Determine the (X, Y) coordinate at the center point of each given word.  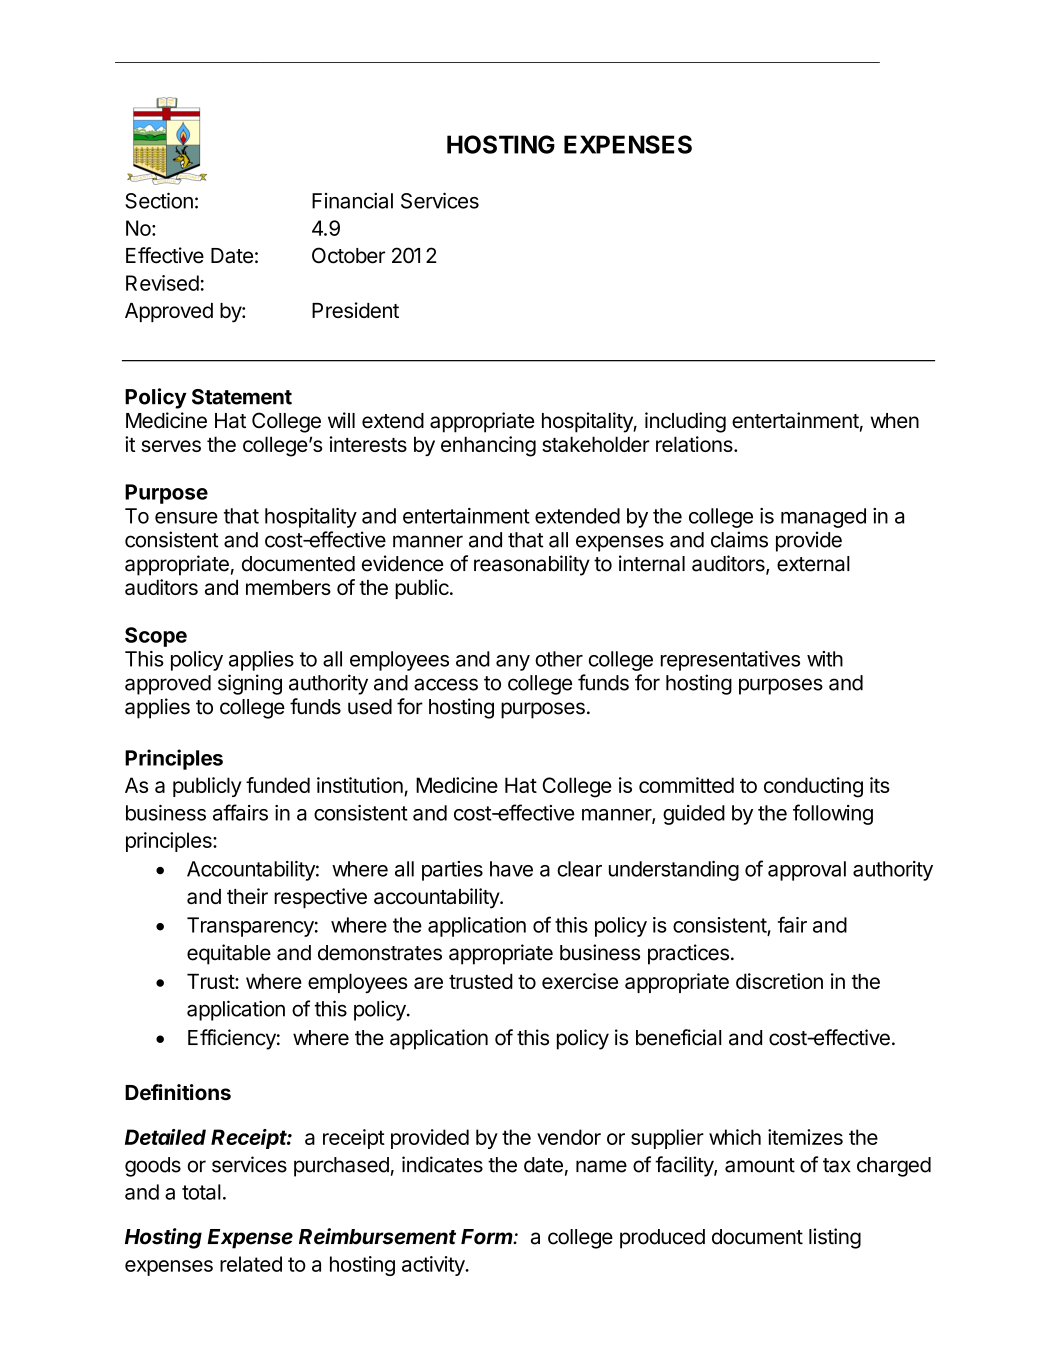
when (895, 421)
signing (250, 684)
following (833, 814)
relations (695, 444)
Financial (352, 201)
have (511, 869)
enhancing (488, 446)
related (251, 1264)
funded (278, 785)
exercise (580, 981)
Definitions (178, 1092)
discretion (779, 981)
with (825, 659)
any (513, 663)
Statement (242, 397)
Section (159, 200)
